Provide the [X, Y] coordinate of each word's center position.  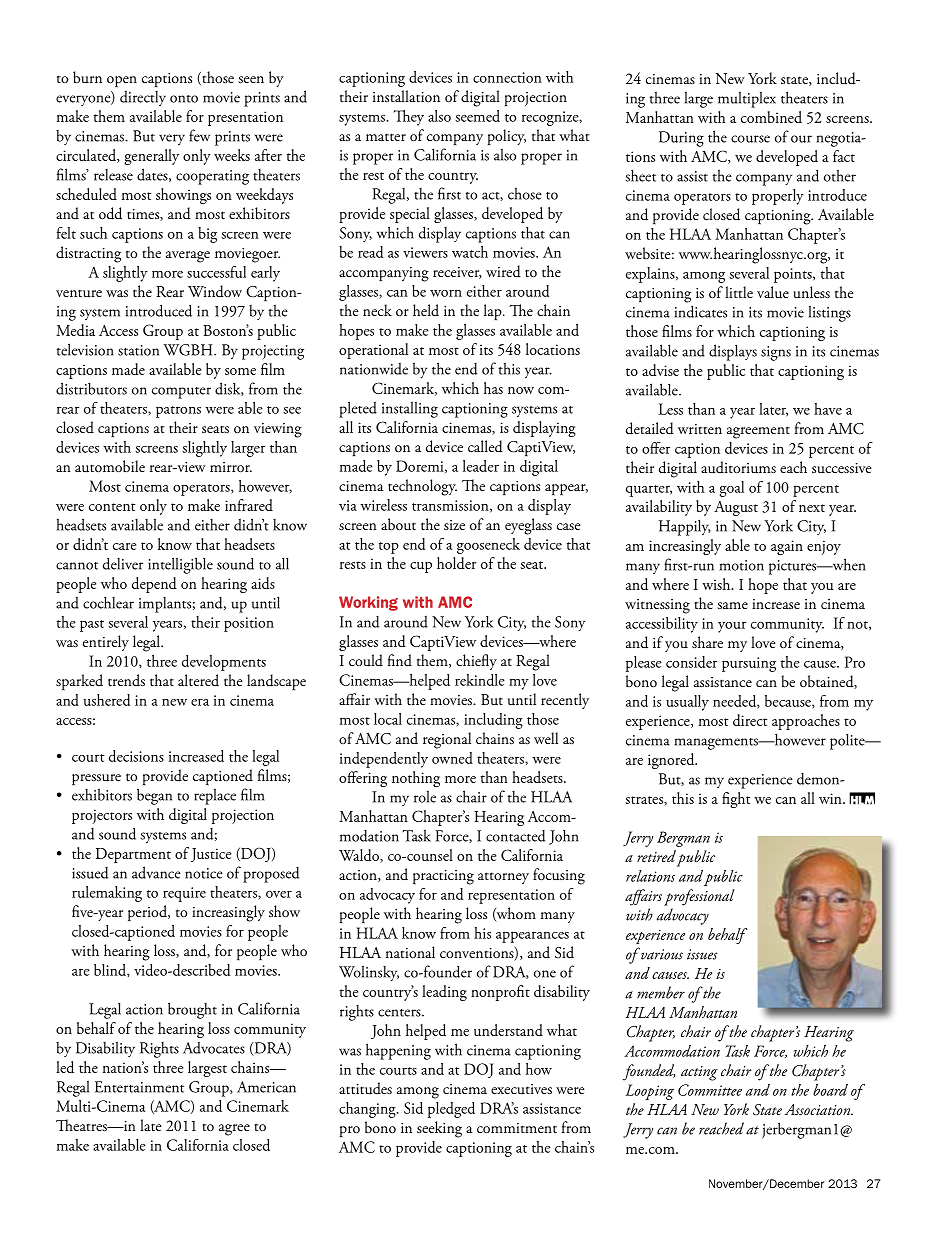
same [732, 605]
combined [771, 117]
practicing [443, 877]
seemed [477, 116]
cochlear [108, 602]
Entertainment [139, 1087]
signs [776, 353]
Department [133, 855]
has [493, 388]
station [138, 350]
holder [456, 563]
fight [736, 800]
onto [184, 99]
